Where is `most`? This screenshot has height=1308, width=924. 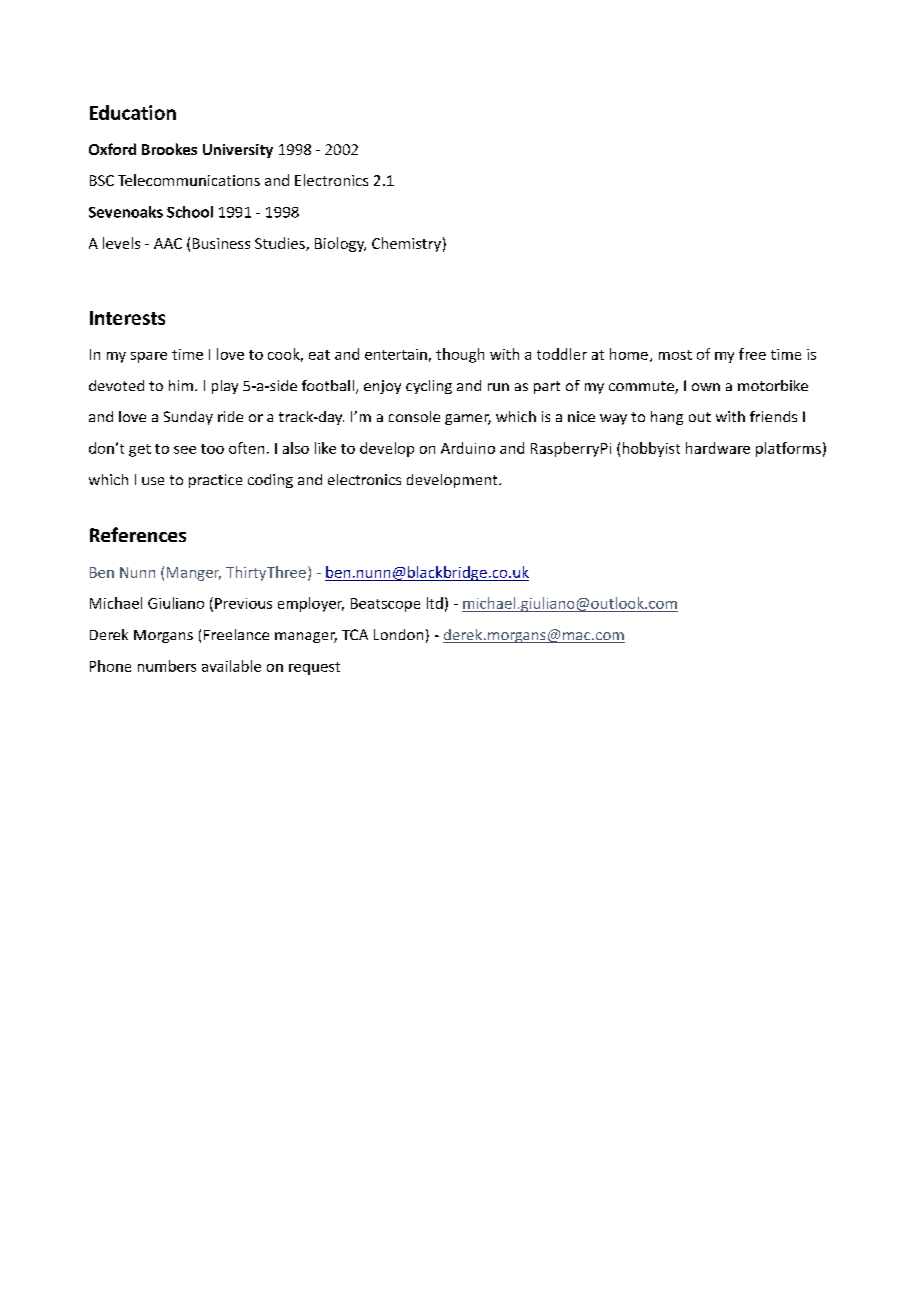 most is located at coordinates (675, 355).
